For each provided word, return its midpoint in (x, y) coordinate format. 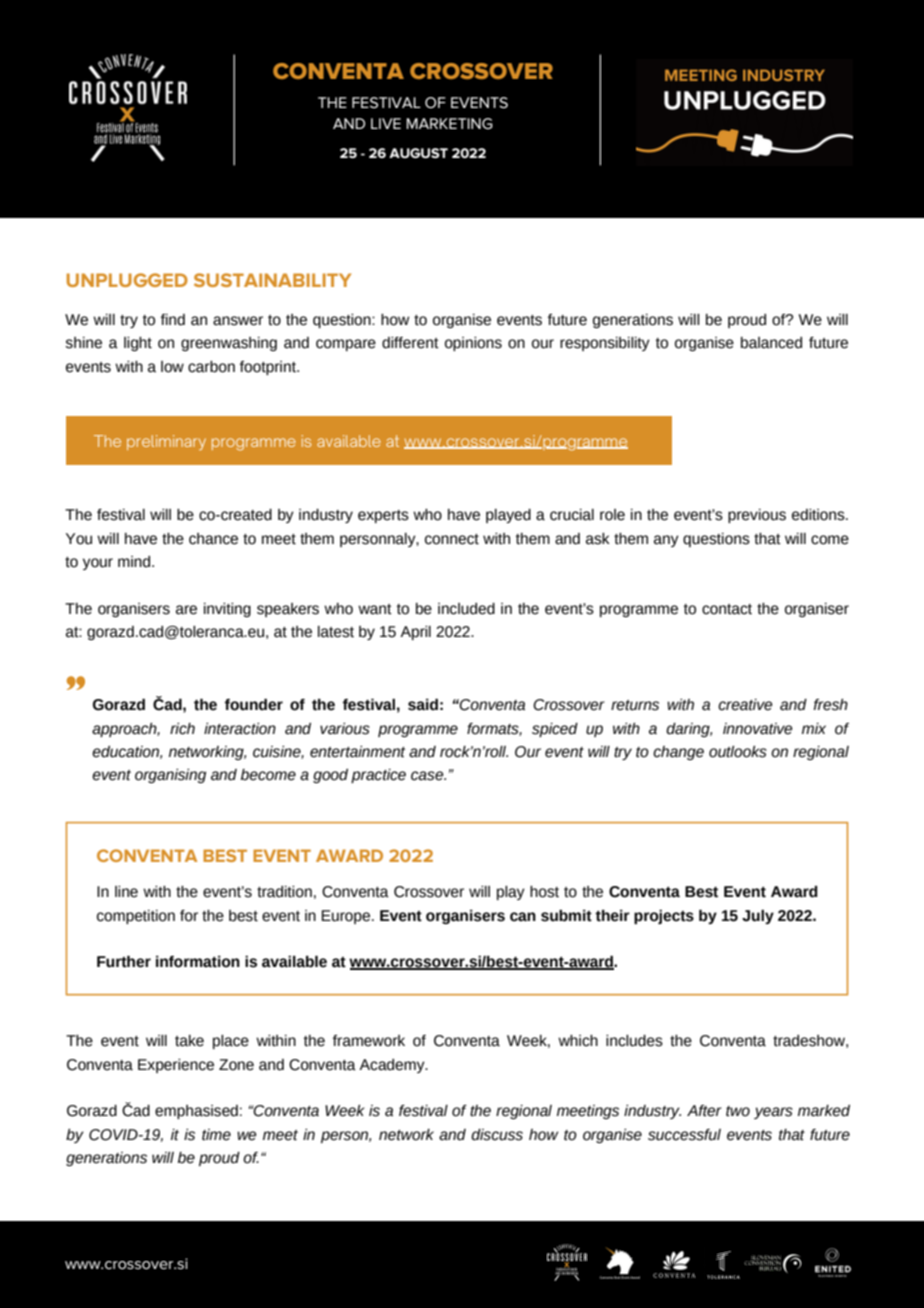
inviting (227, 610)
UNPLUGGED (127, 280)
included (466, 609)
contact (727, 609)
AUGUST (418, 153)
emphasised (196, 1112)
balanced (771, 343)
